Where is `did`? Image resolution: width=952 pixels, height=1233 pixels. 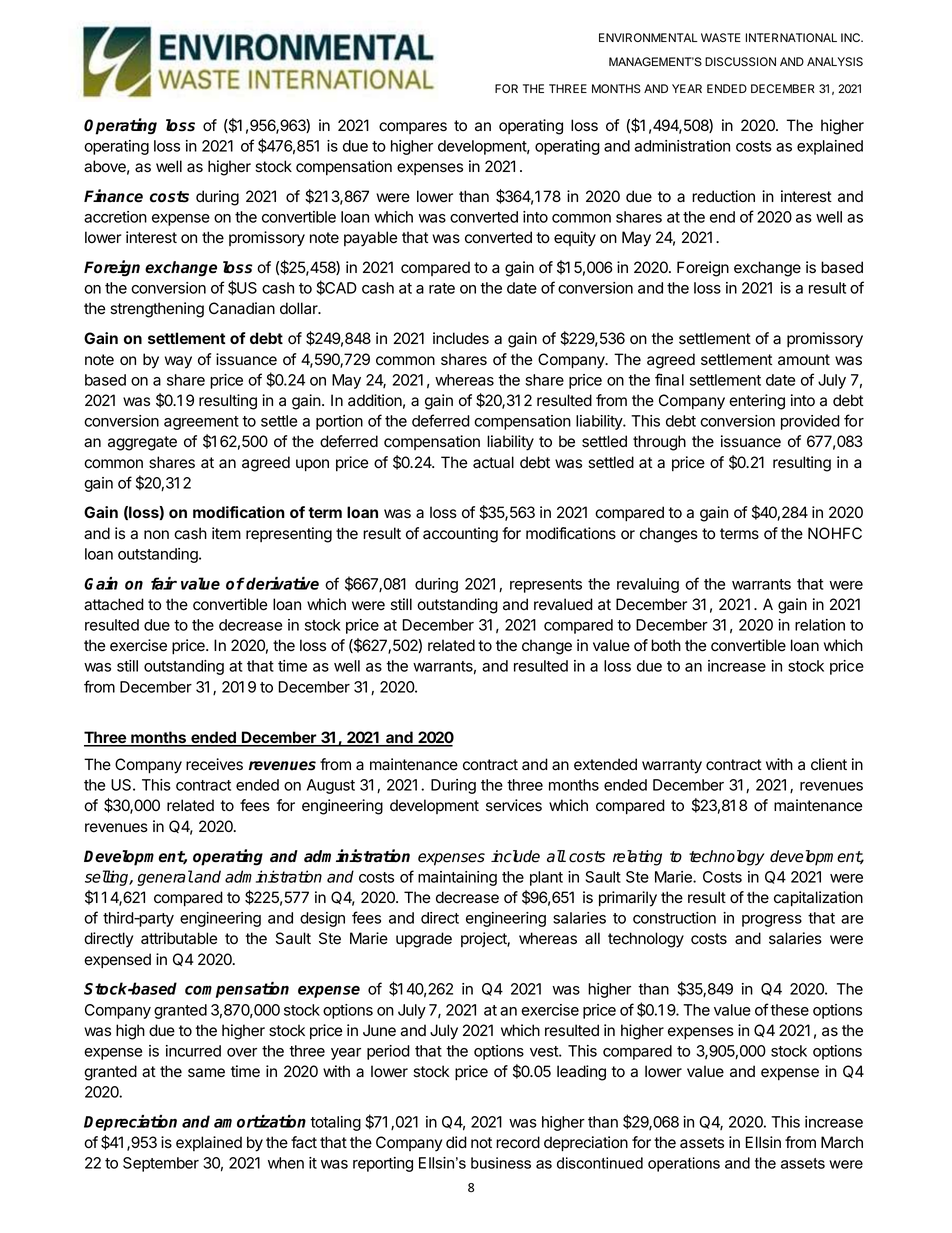 did is located at coordinates (456, 1142).
